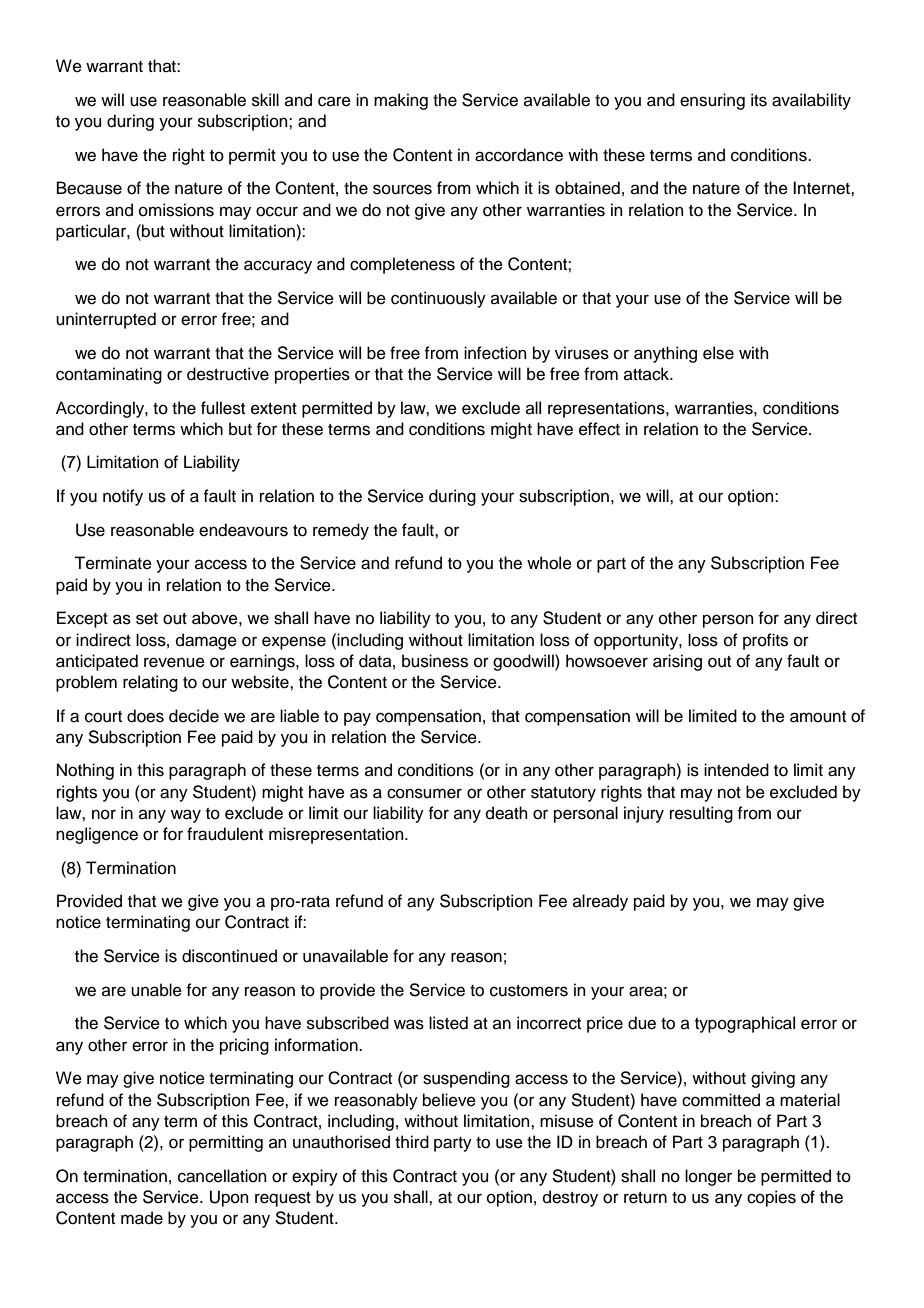 The image size is (924, 1308). What do you see at coordinates (401, 101) in the page?
I see `making` at bounding box center [401, 101].
